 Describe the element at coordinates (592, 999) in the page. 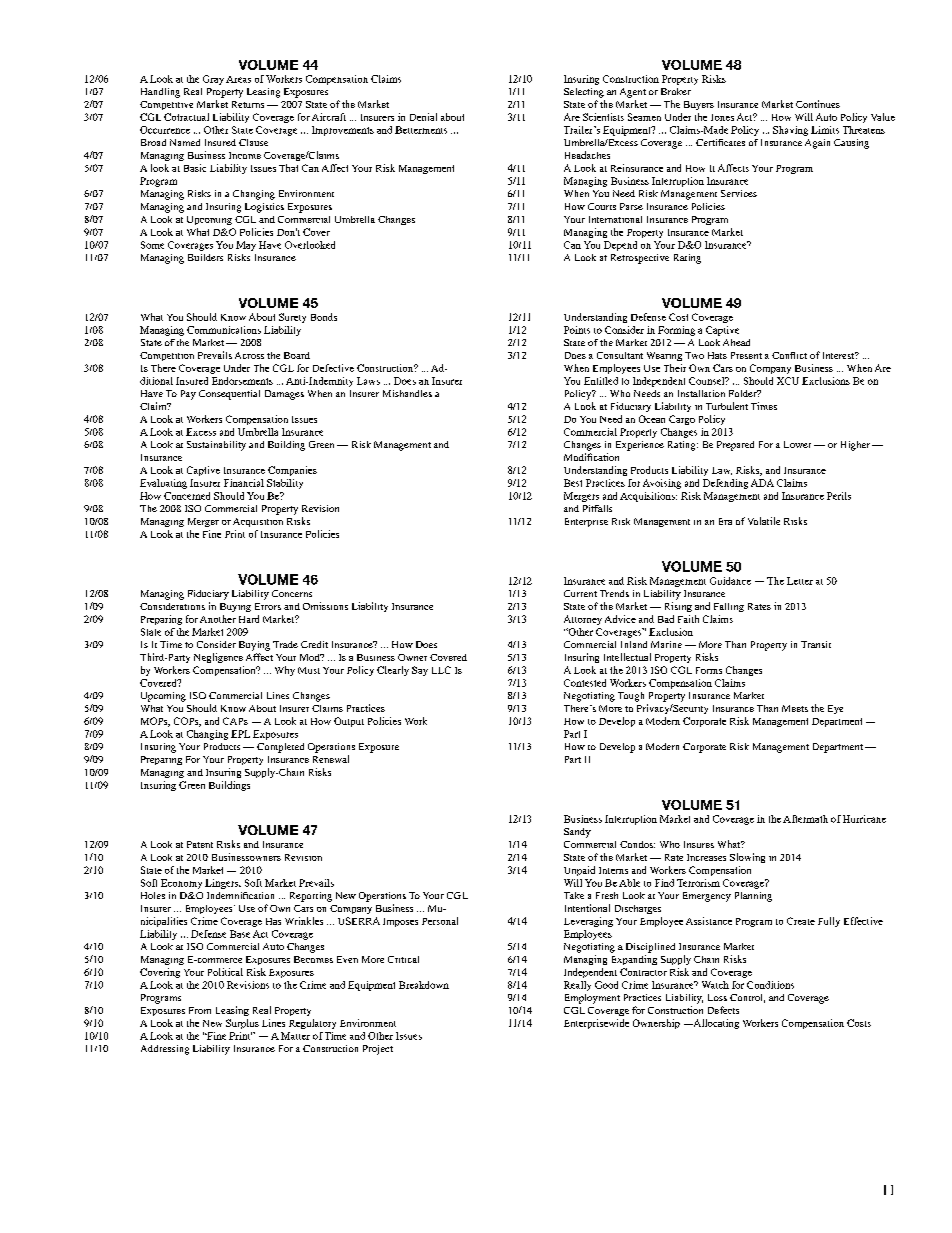

I see `Employment` at that location.
